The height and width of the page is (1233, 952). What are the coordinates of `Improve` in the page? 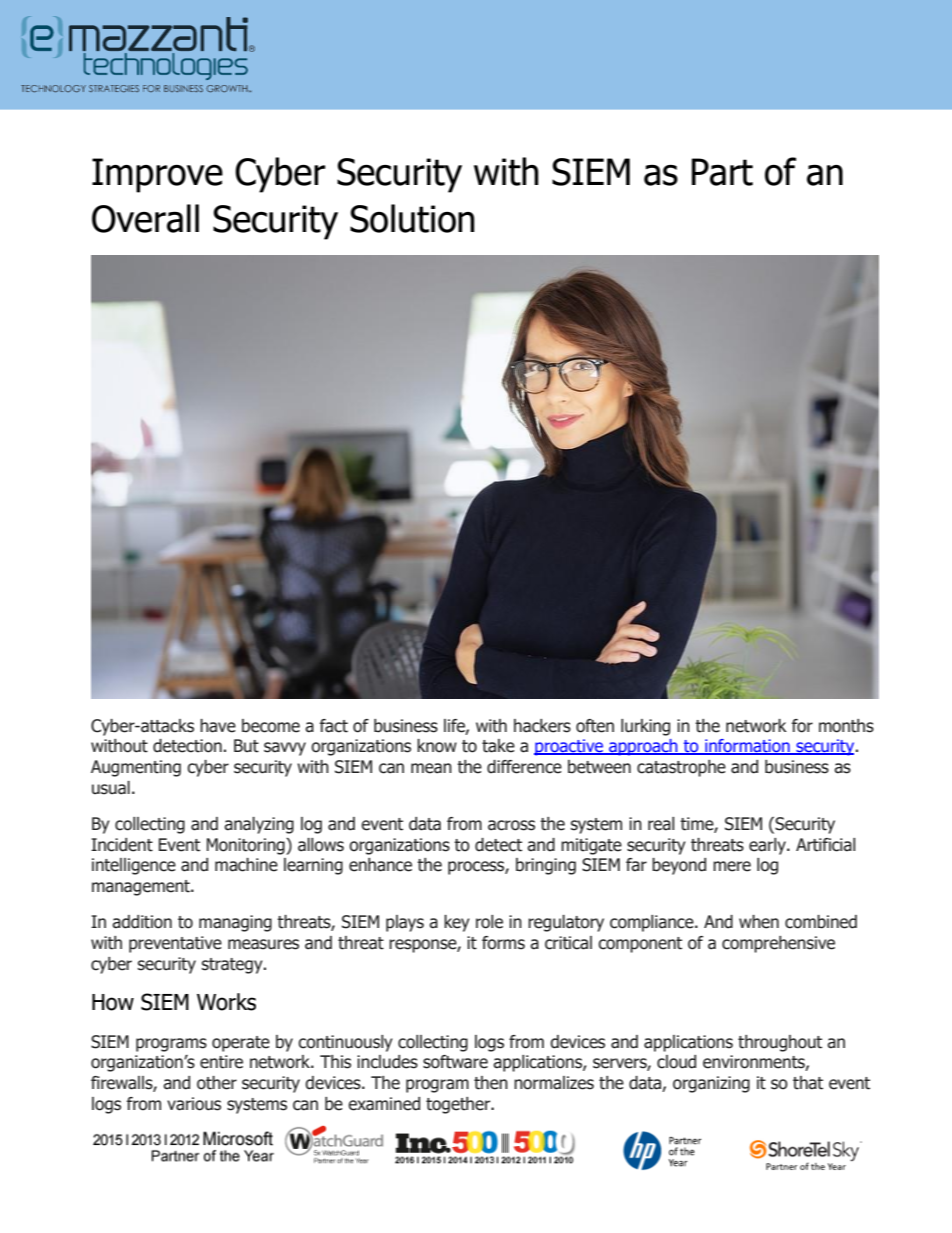 It's located at (157, 175).
